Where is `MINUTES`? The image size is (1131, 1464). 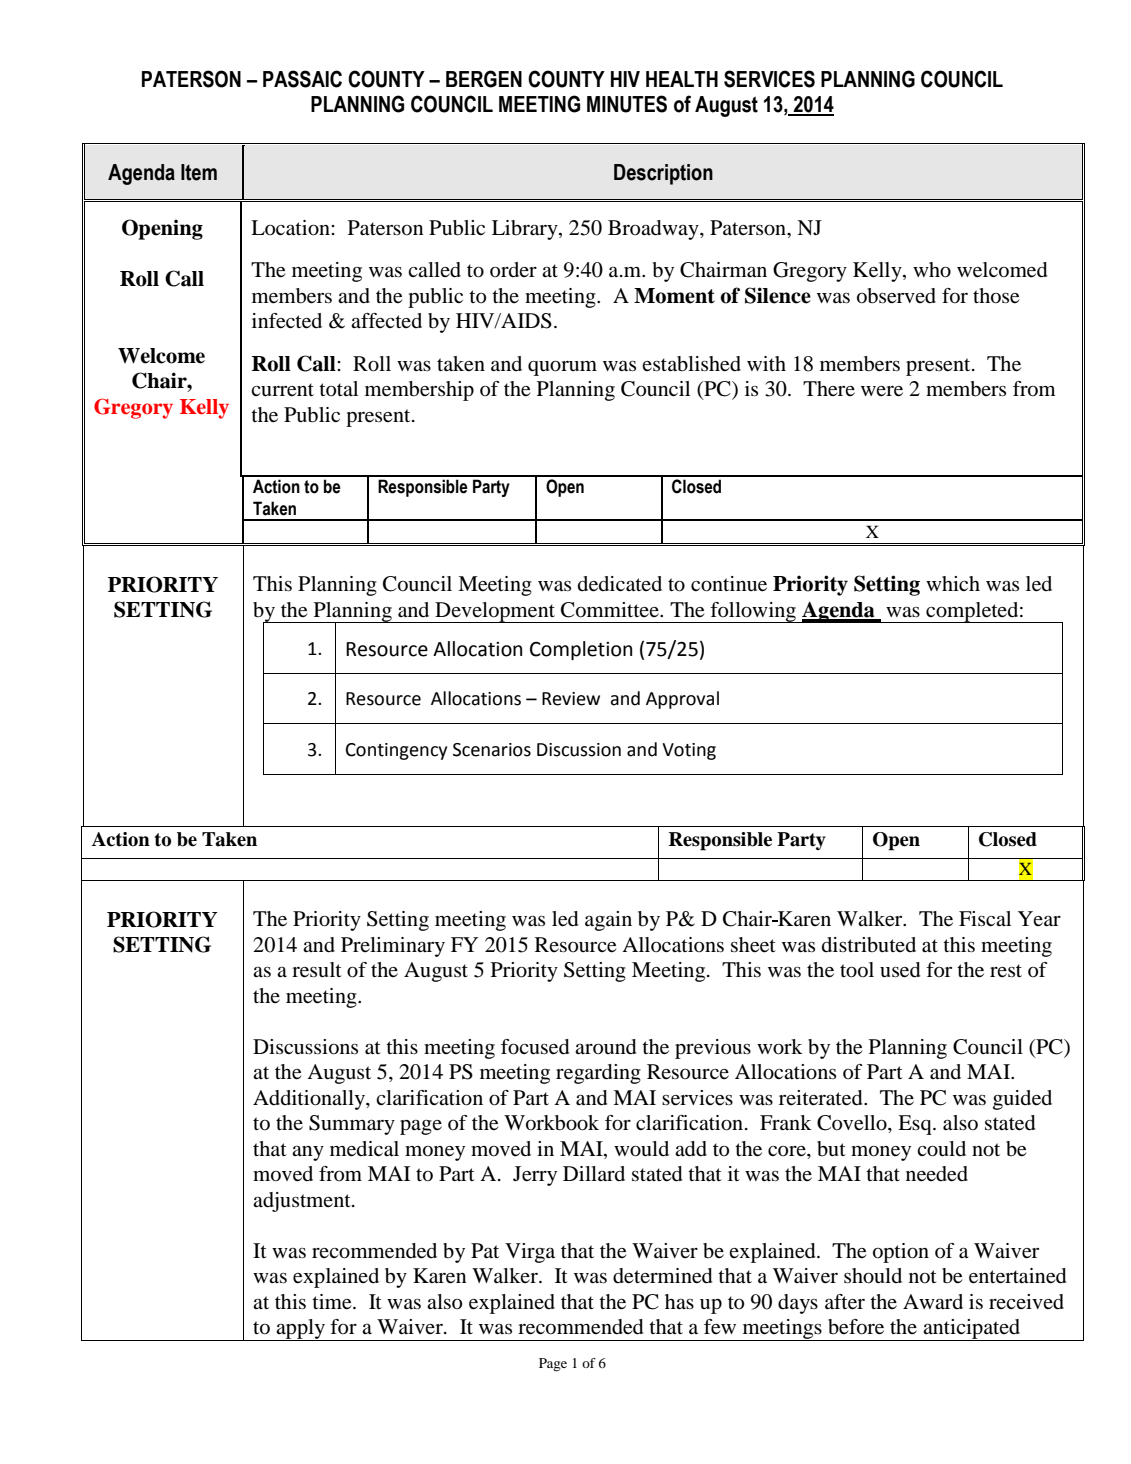 MINUTES is located at coordinates (627, 104).
